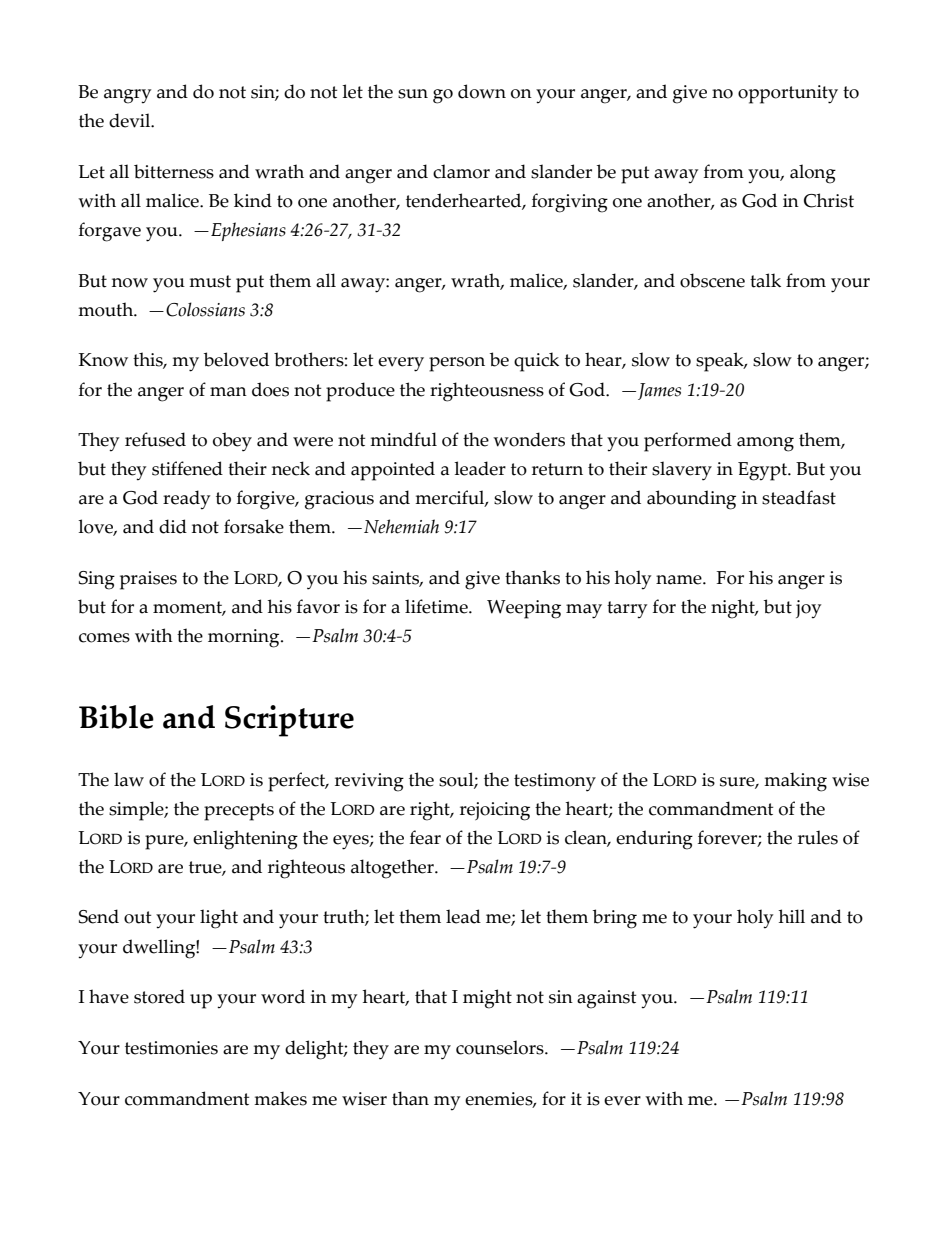 The height and width of the page is (1233, 952). Describe the element at coordinates (239, 812) in the page. I see `precepts` at that location.
